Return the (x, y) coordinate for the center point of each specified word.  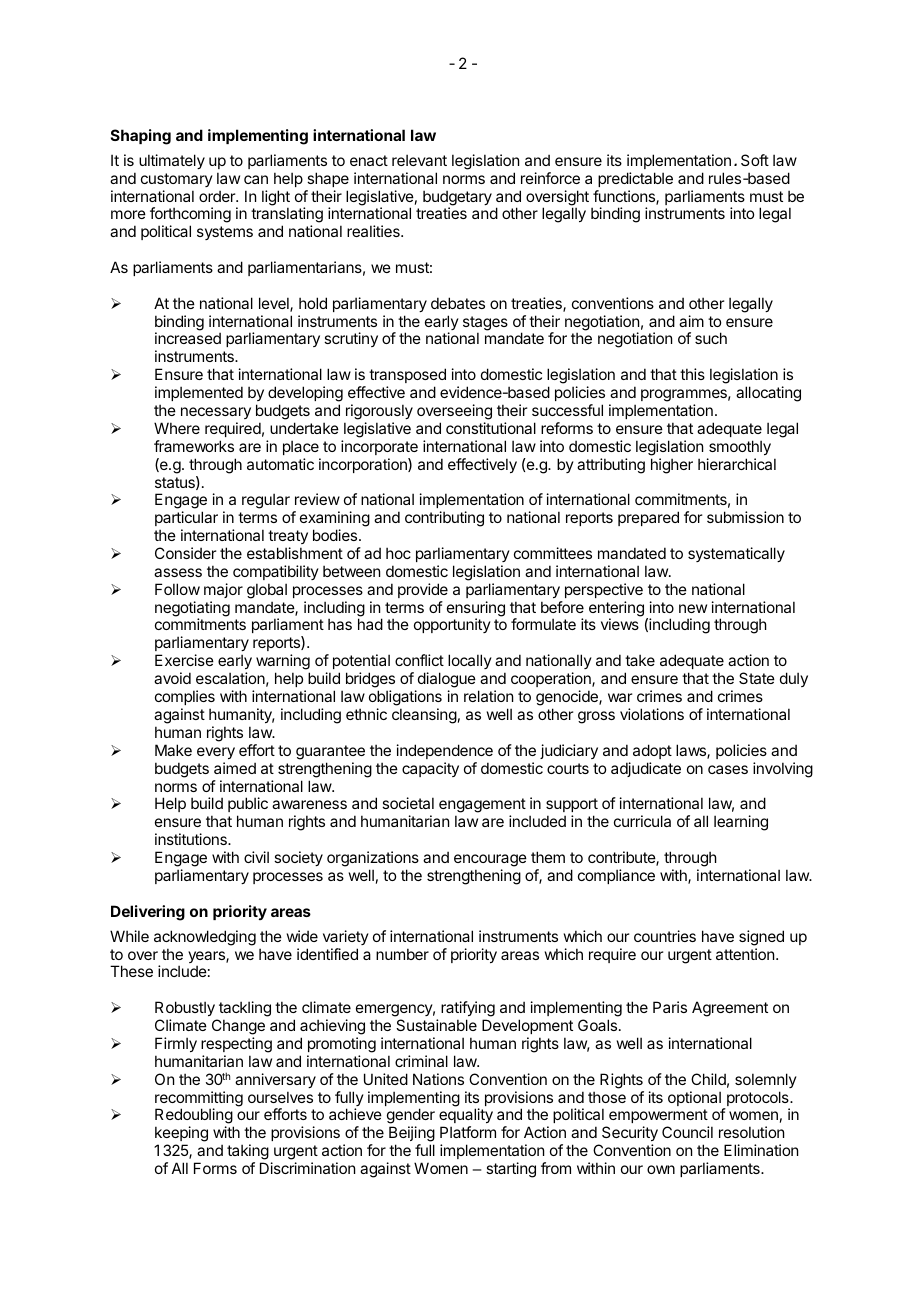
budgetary (457, 199)
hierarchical (737, 464)
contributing (444, 519)
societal (408, 803)
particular (186, 518)
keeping (181, 1135)
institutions (192, 839)
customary (177, 180)
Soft (755, 160)
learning (741, 823)
